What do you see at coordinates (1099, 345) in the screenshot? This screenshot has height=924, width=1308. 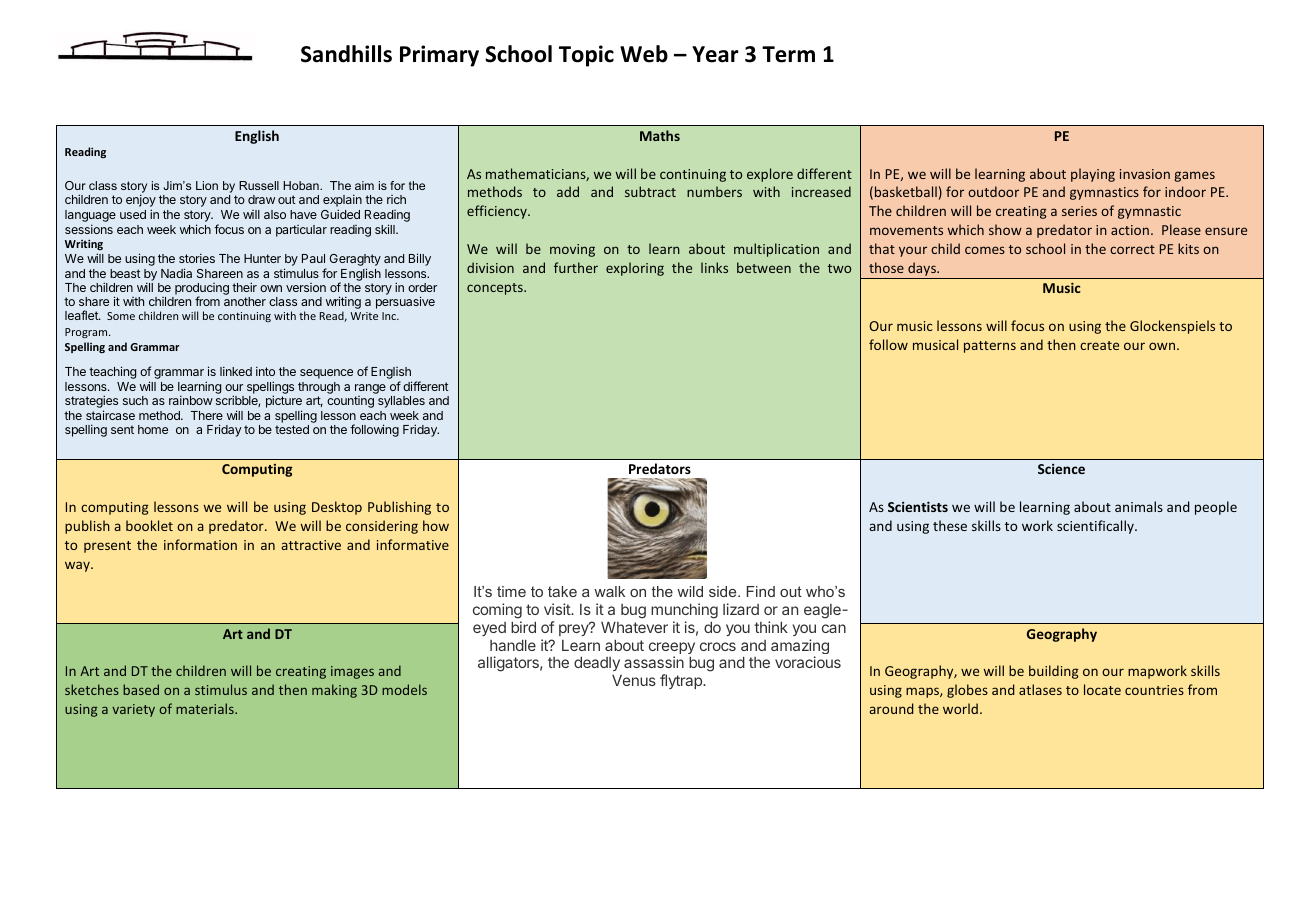 I see `create` at bounding box center [1099, 345].
